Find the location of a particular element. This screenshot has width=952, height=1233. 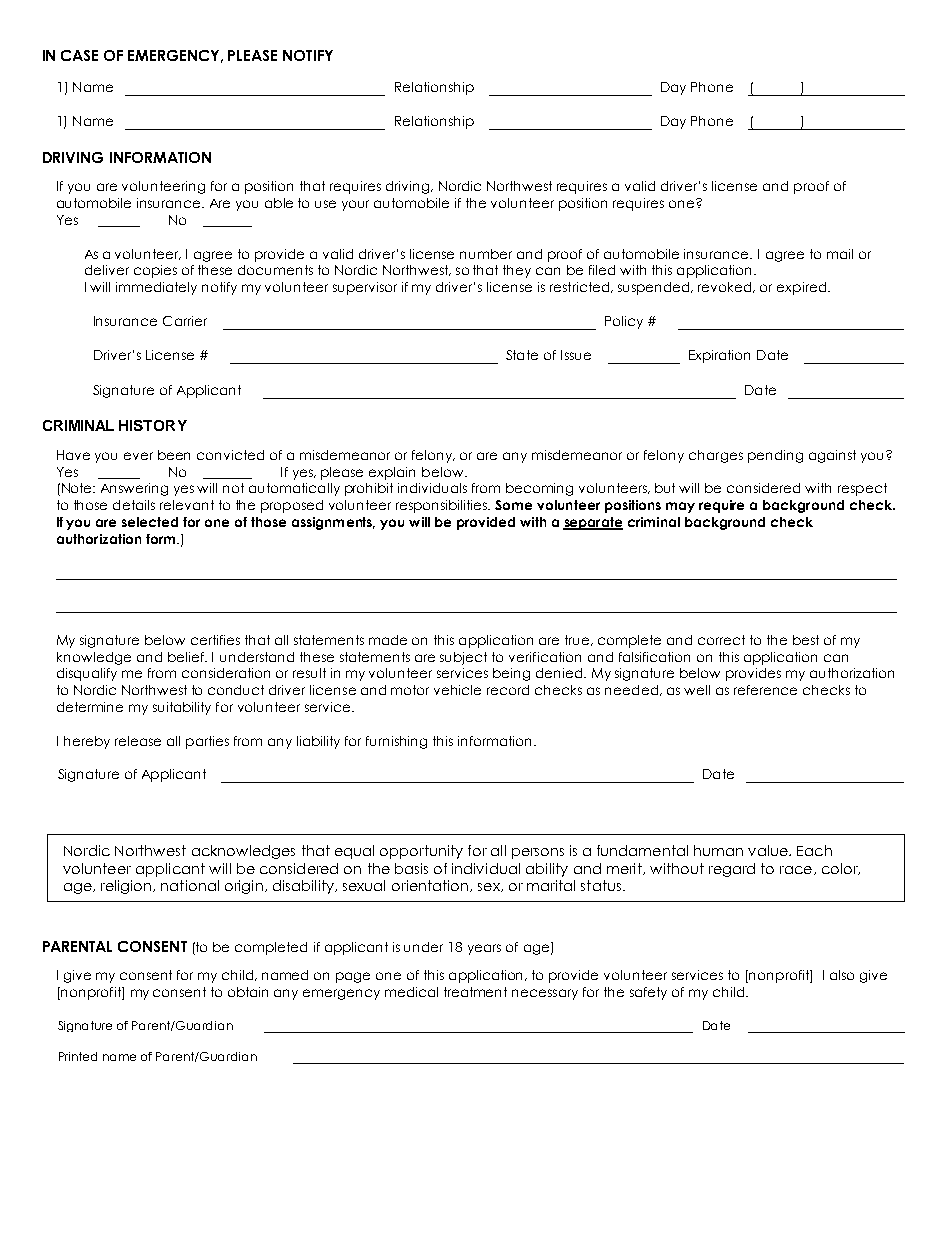

selected is located at coordinates (150, 522).
